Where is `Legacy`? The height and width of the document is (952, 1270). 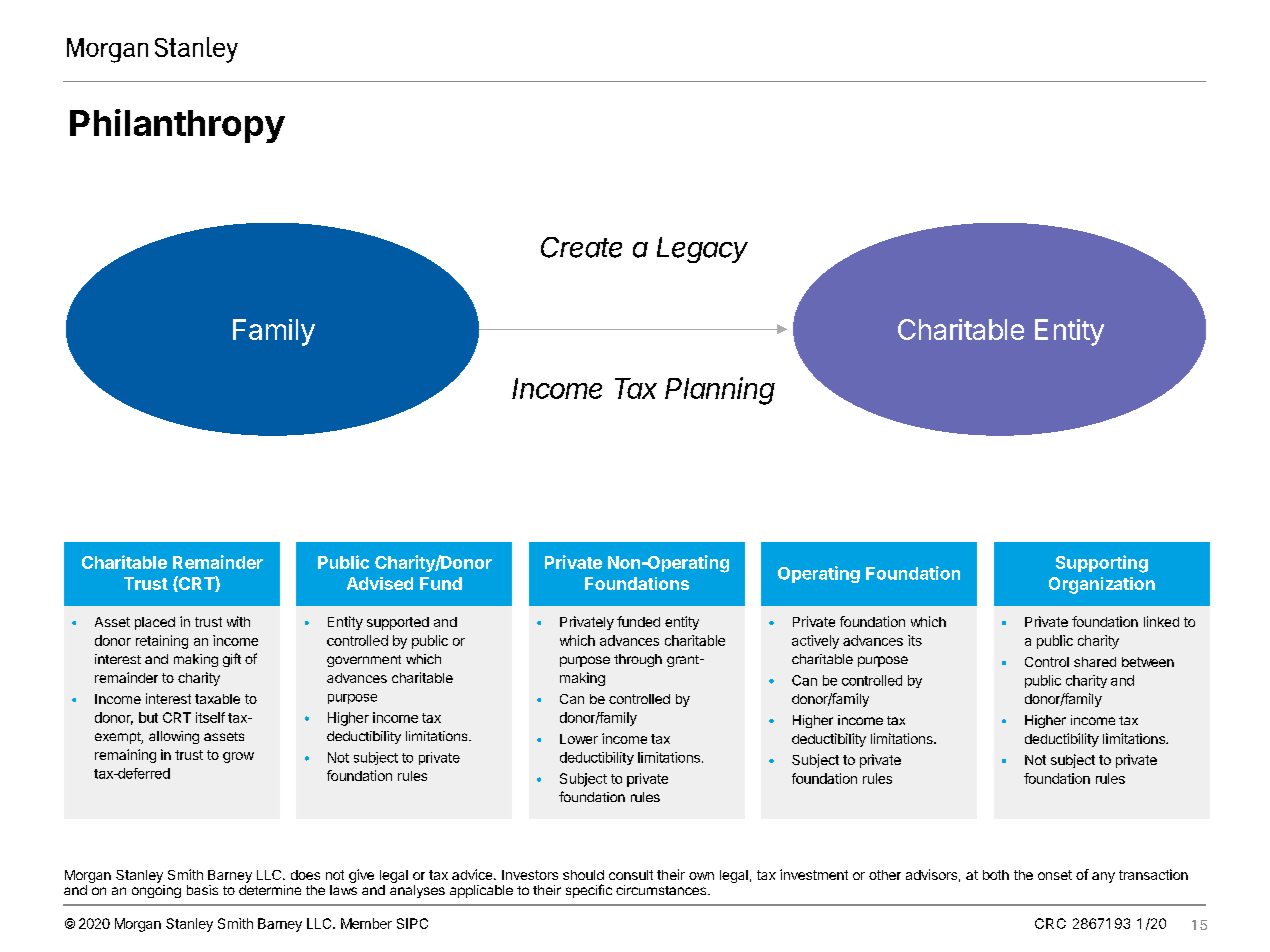
Legacy is located at coordinates (702, 250).
